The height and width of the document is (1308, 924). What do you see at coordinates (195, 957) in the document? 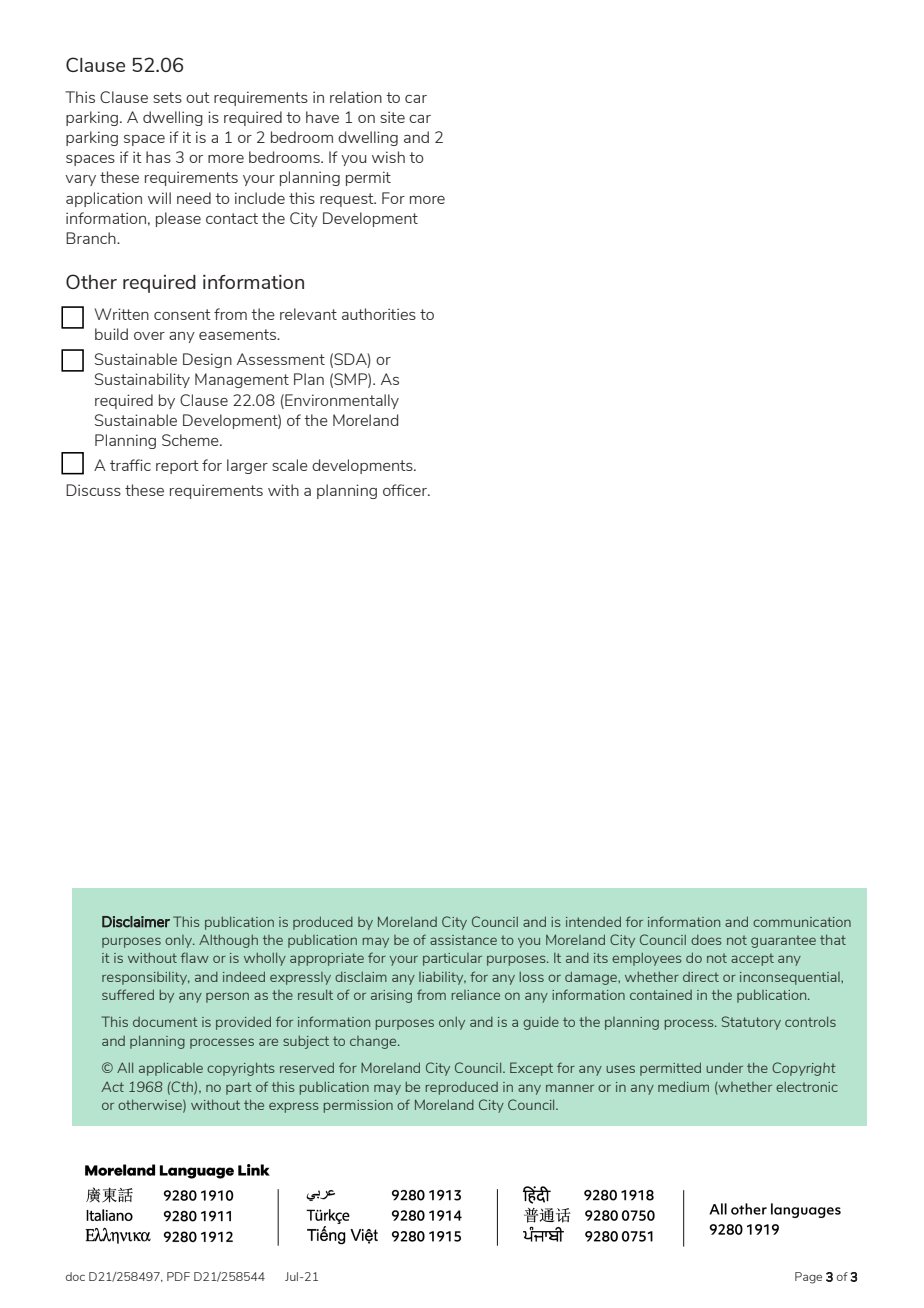
I see `flaw` at bounding box center [195, 957].
